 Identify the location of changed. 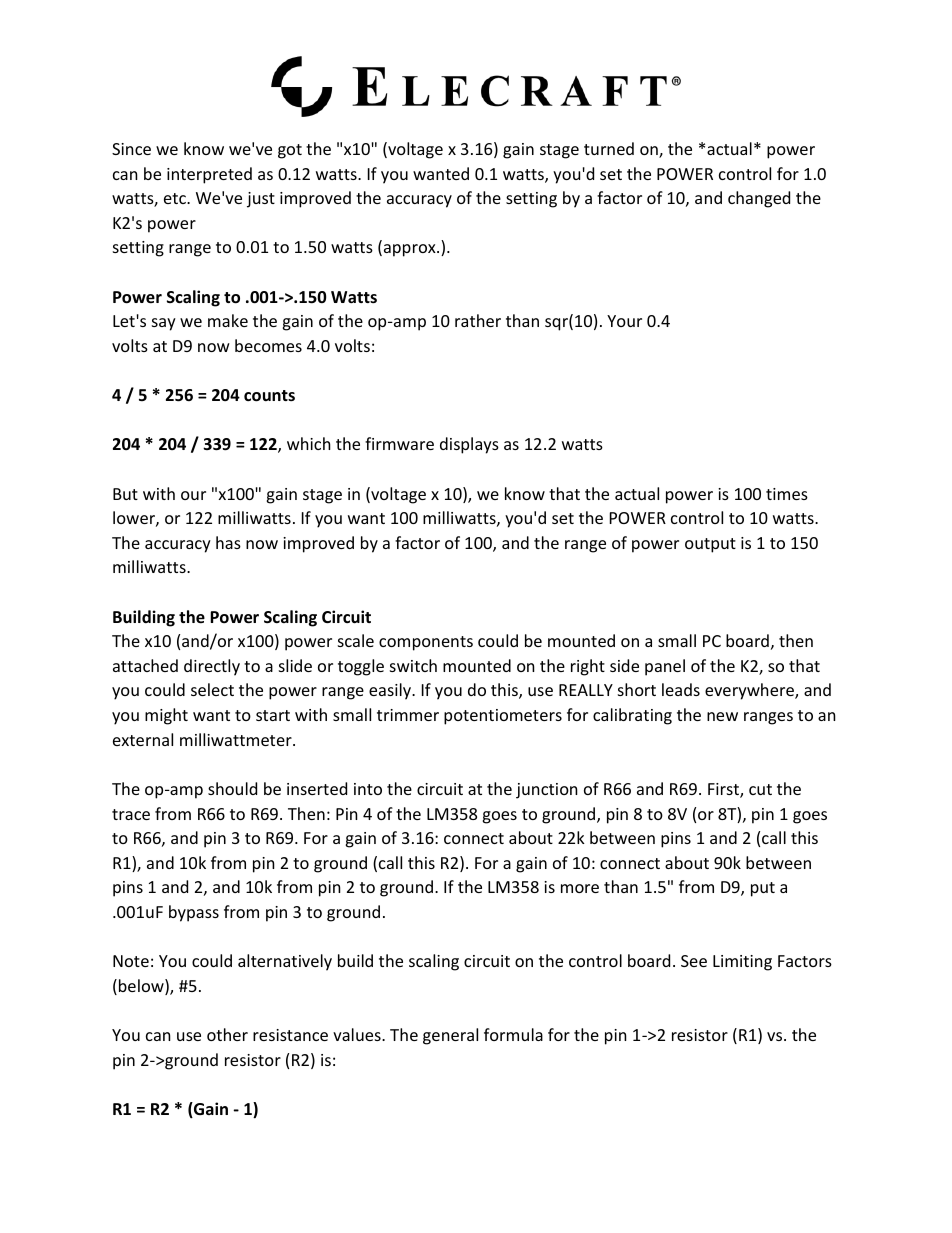
(759, 199).
